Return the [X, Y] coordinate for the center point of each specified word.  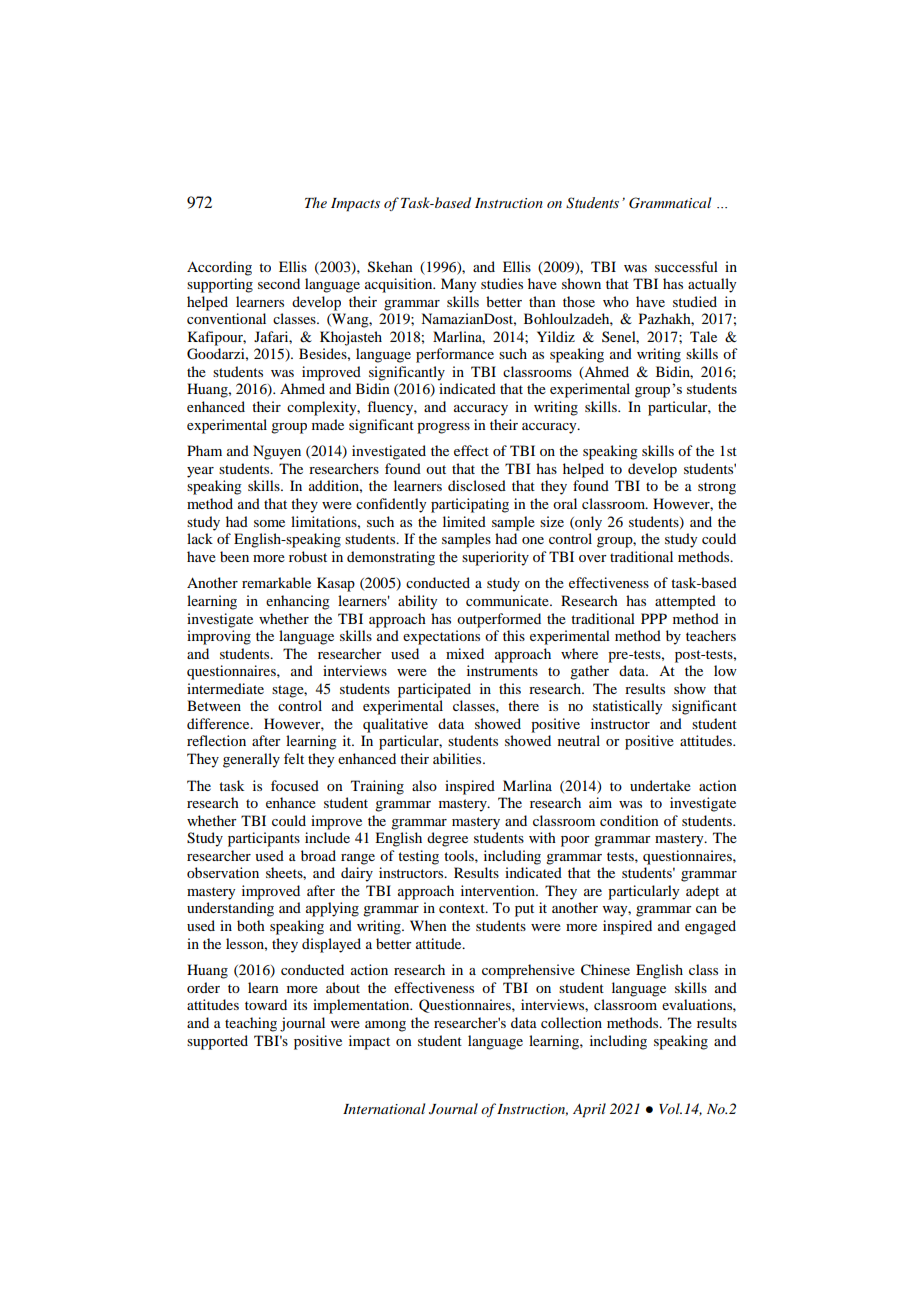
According [219, 268]
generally [251, 760]
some [269, 523]
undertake [660, 785]
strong [717, 488]
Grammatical [670, 203]
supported [217, 1042]
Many [458, 285]
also [424, 785]
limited [464, 521]
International [384, 1108]
